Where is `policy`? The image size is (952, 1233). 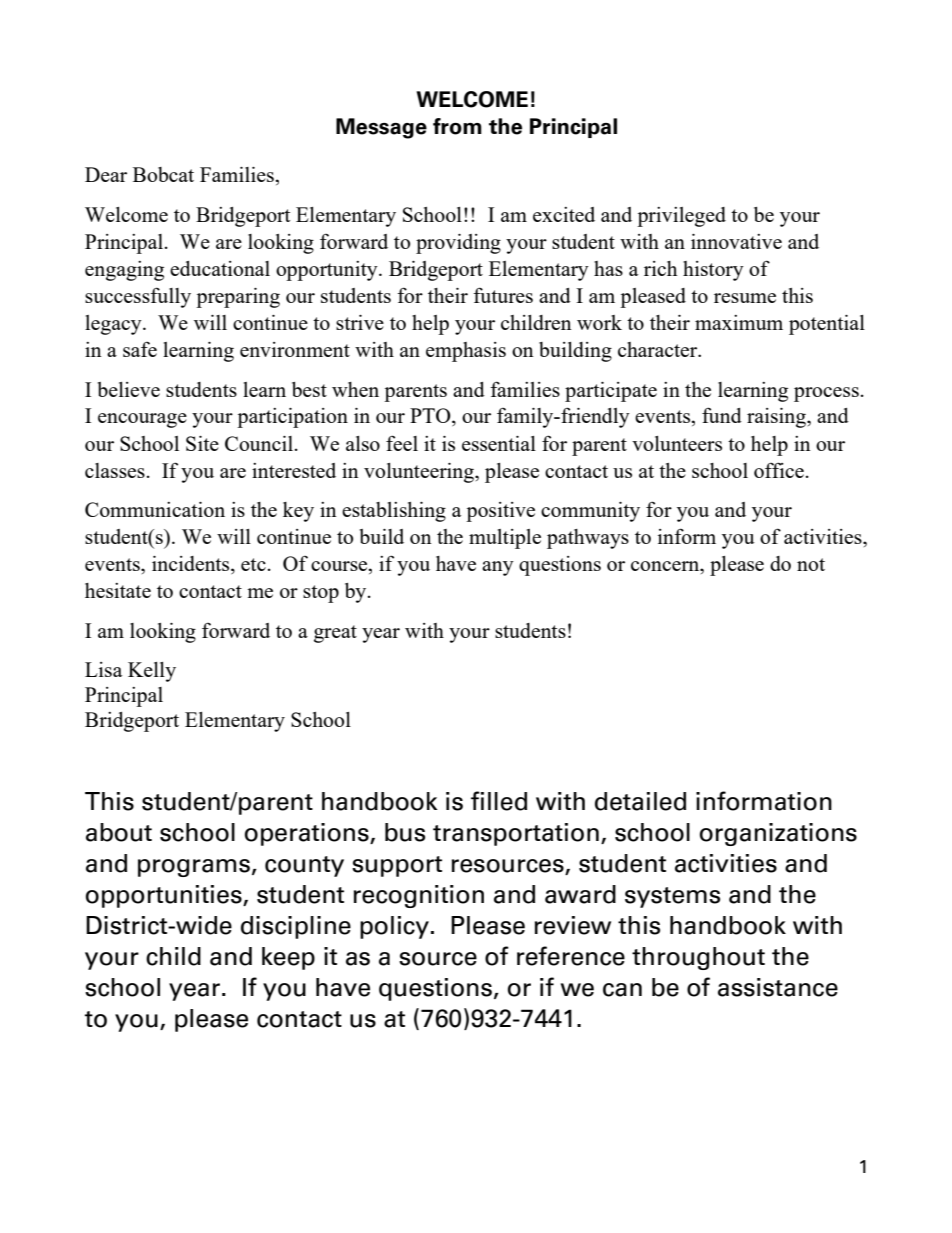
policy is located at coordinates (394, 927).
